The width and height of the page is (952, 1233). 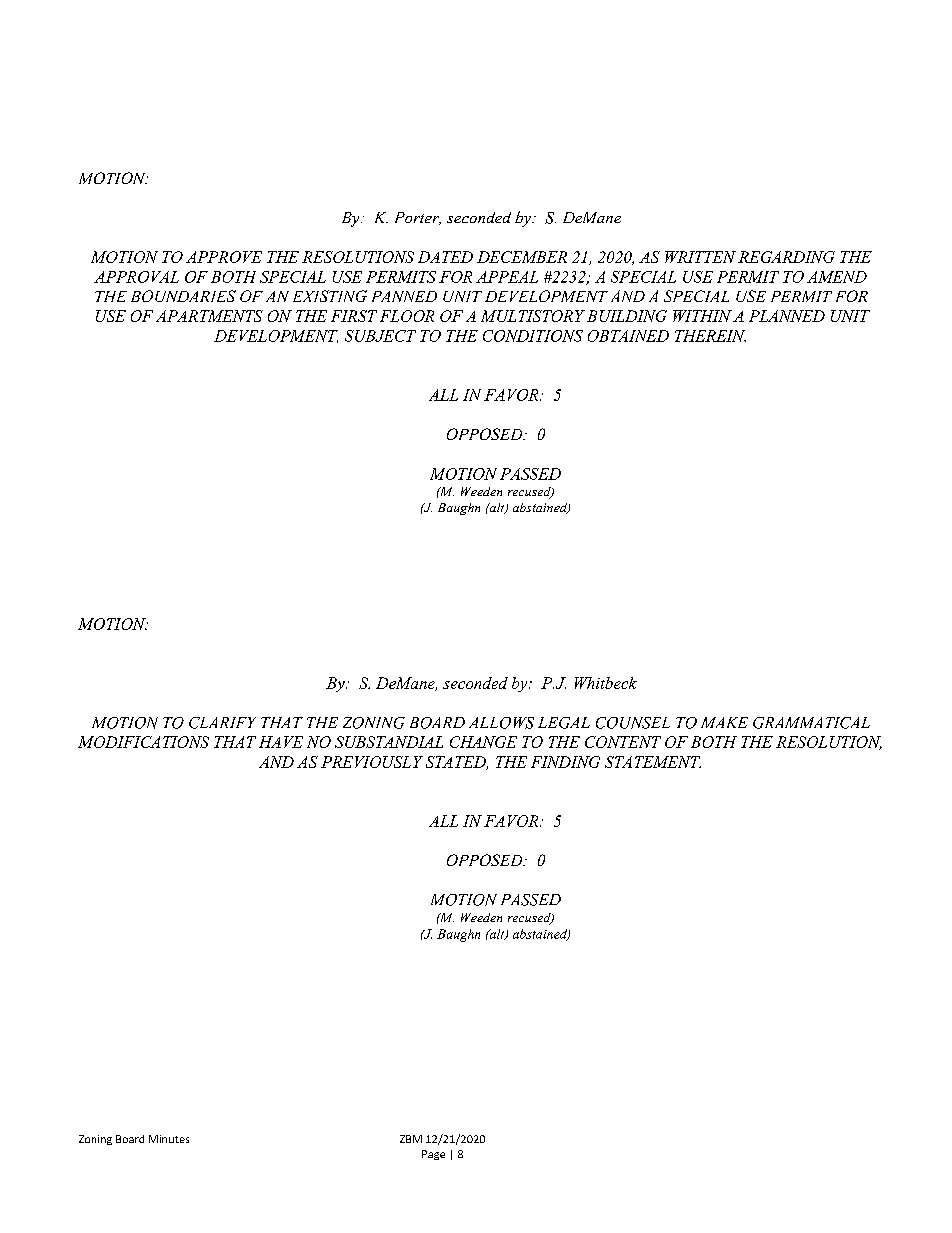 What do you see at coordinates (501, 723) in the page?
I see `ALLOWS` at bounding box center [501, 723].
